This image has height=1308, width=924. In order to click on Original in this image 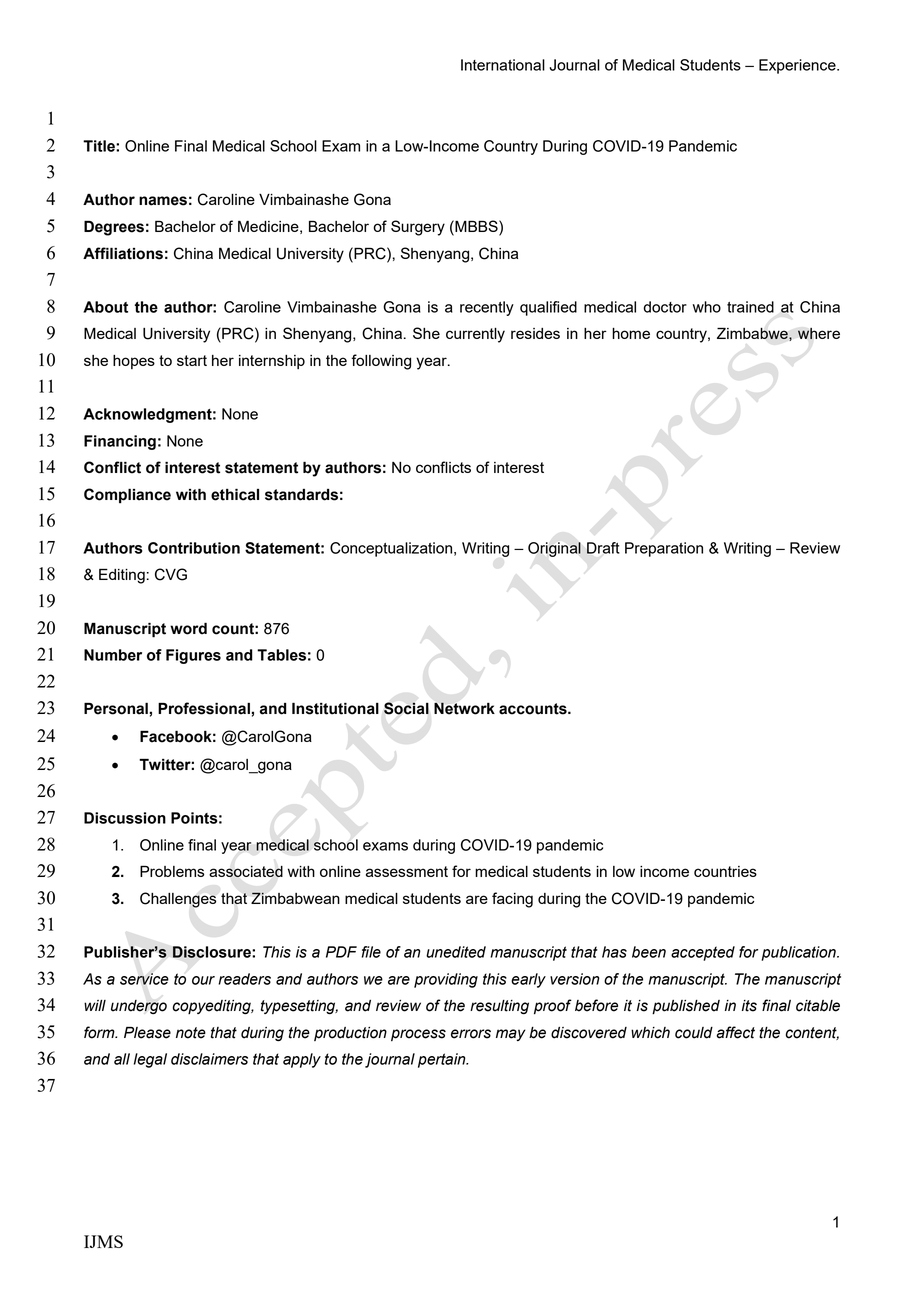, I will do `click(554, 549)`.
